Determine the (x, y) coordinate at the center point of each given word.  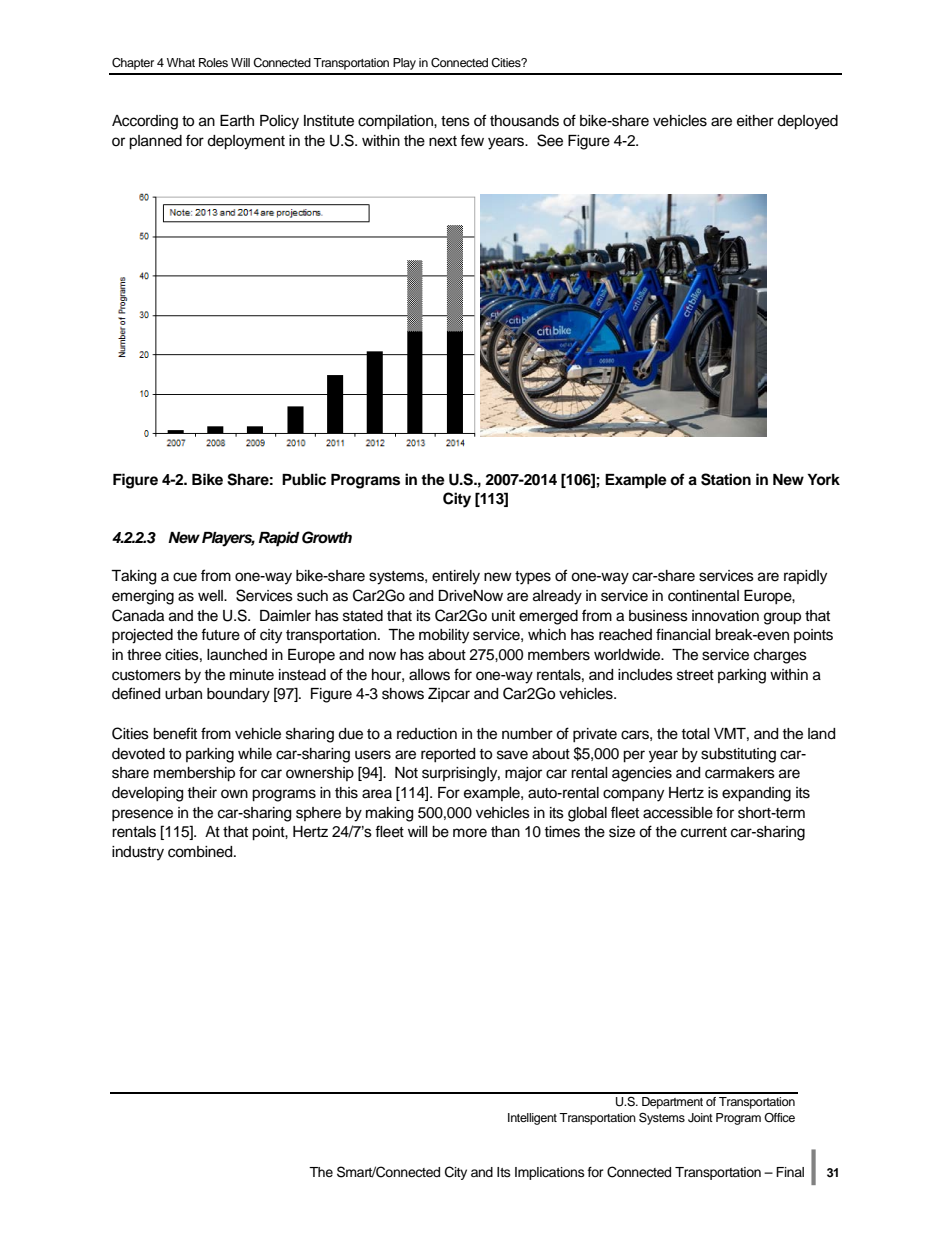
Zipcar (449, 695)
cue (185, 577)
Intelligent (532, 1119)
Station (726, 479)
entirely (456, 577)
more (470, 833)
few (472, 140)
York (823, 479)
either (755, 121)
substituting (738, 755)
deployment (246, 142)
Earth (237, 121)
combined (201, 852)
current (704, 832)
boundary (238, 695)
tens (455, 121)
